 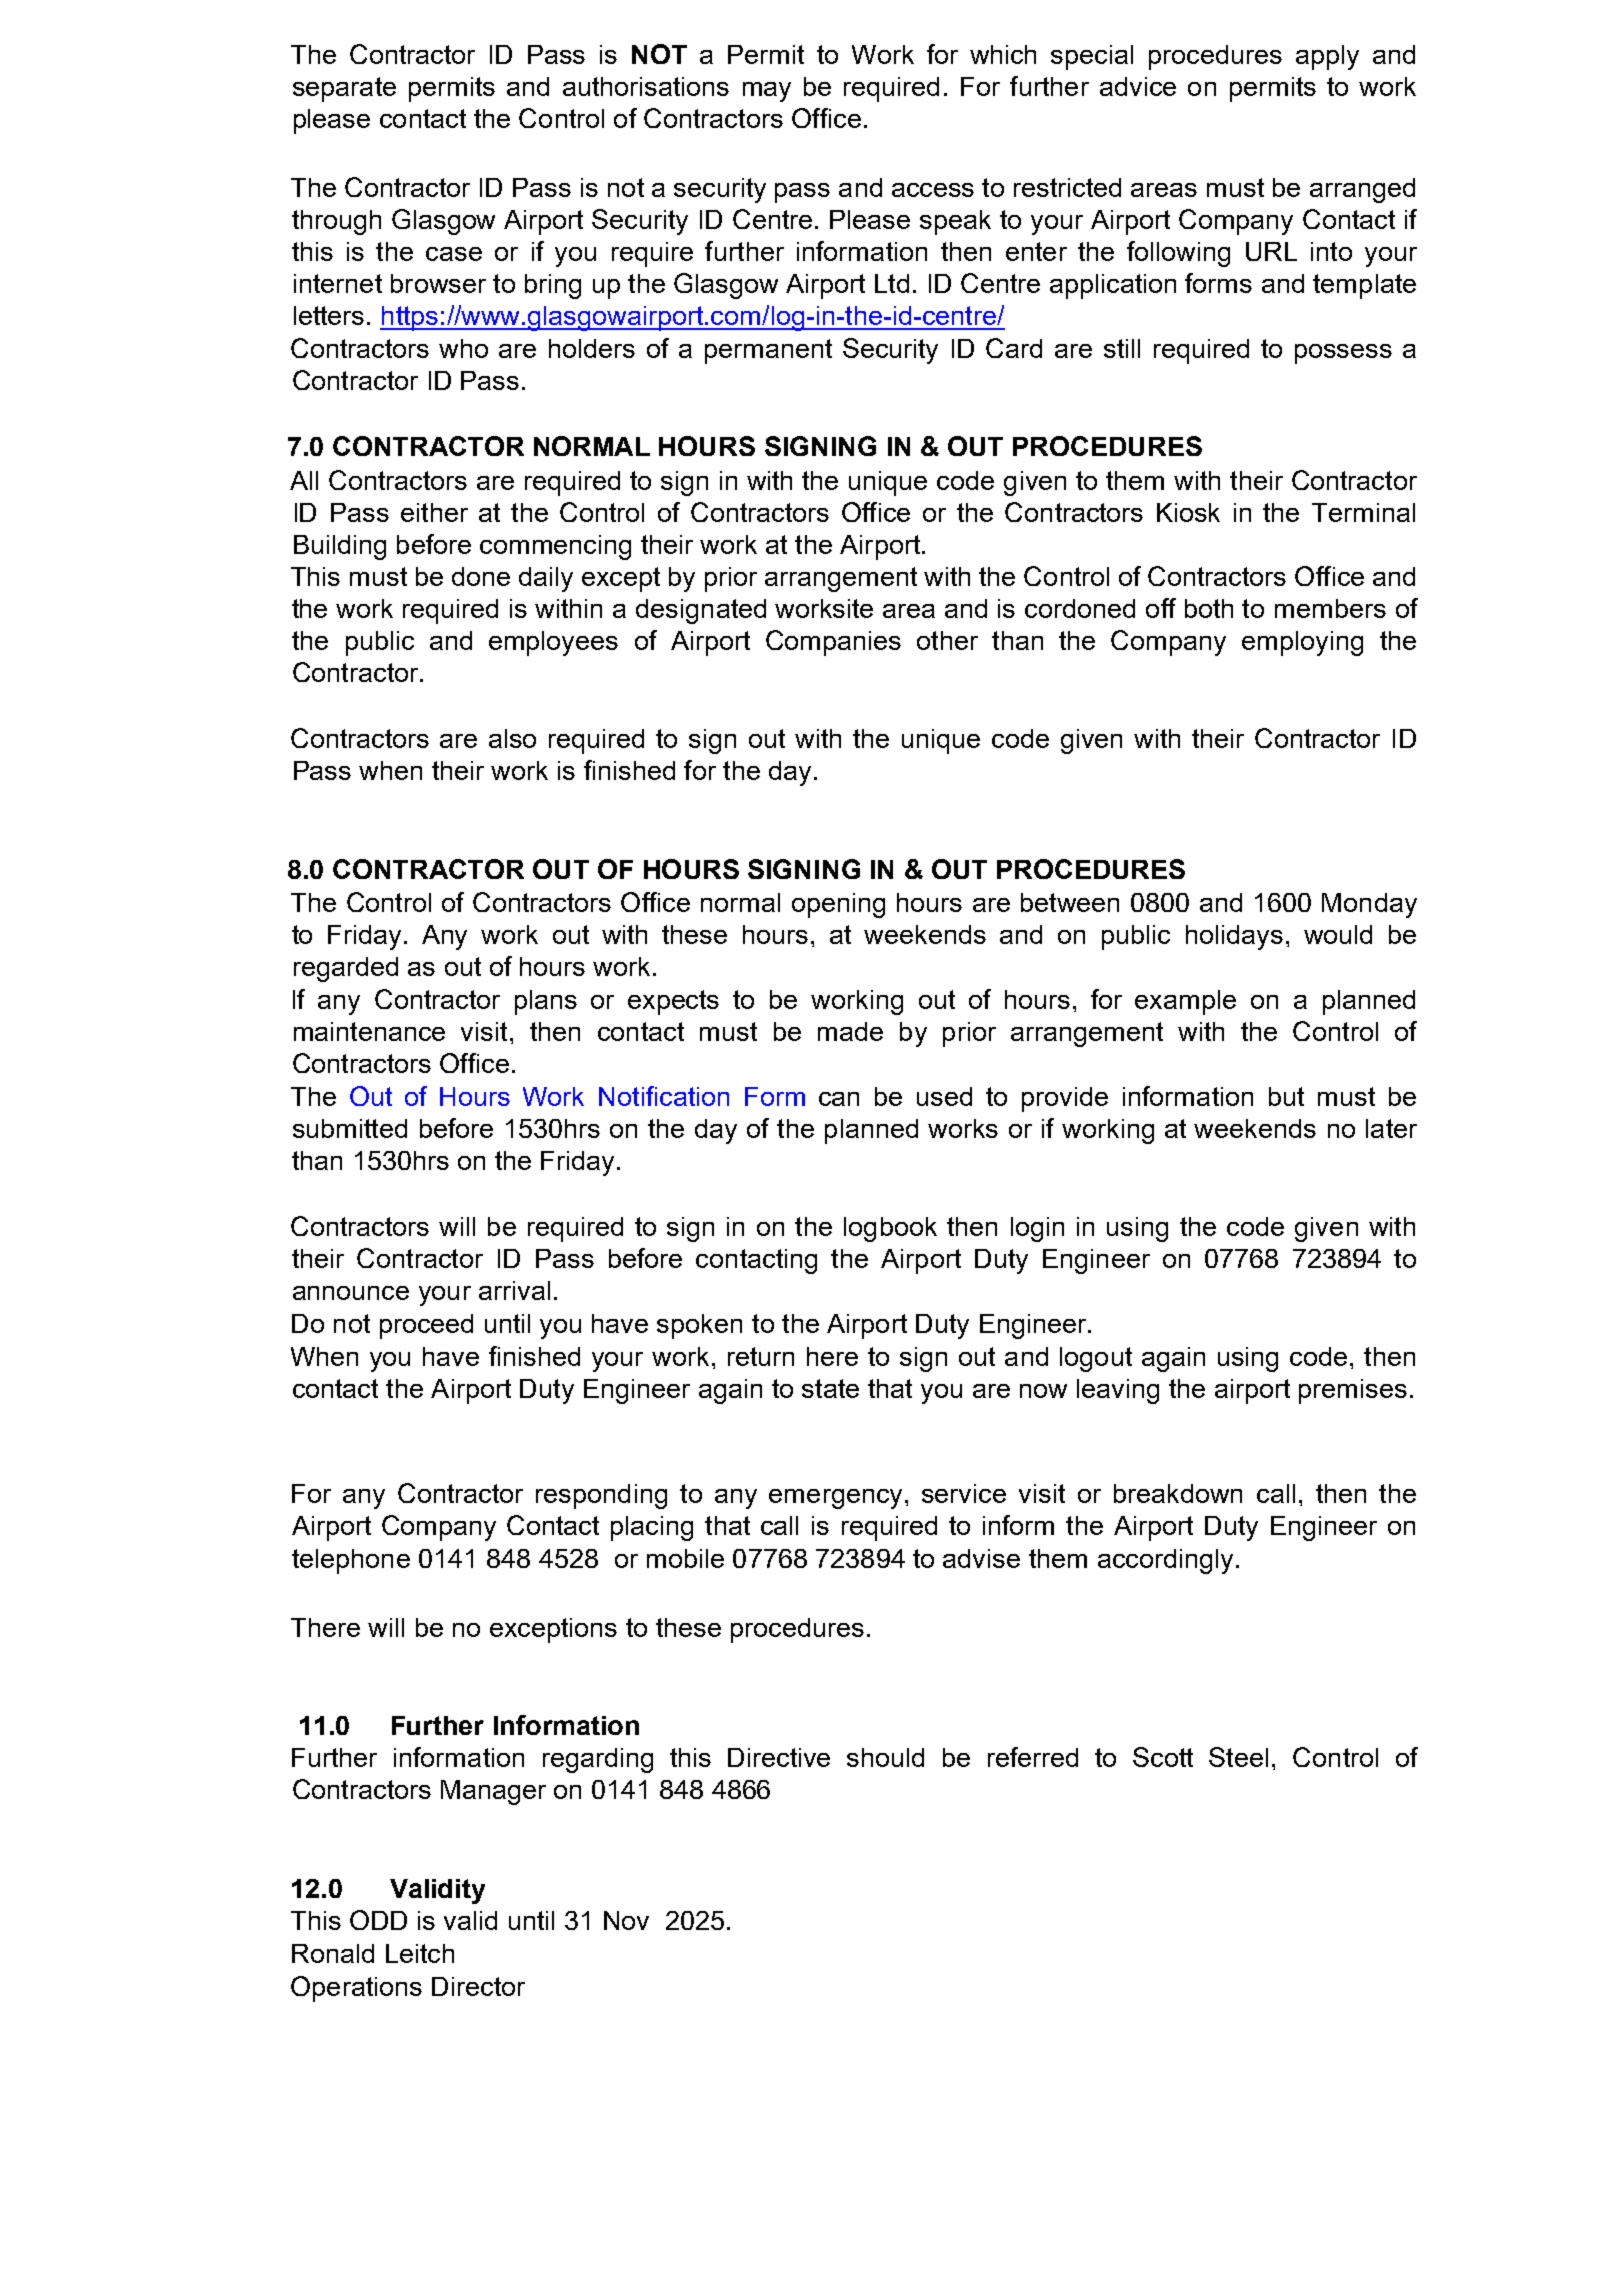 What do you see at coordinates (344, 89) in the screenshot?
I see `separate` at bounding box center [344, 89].
